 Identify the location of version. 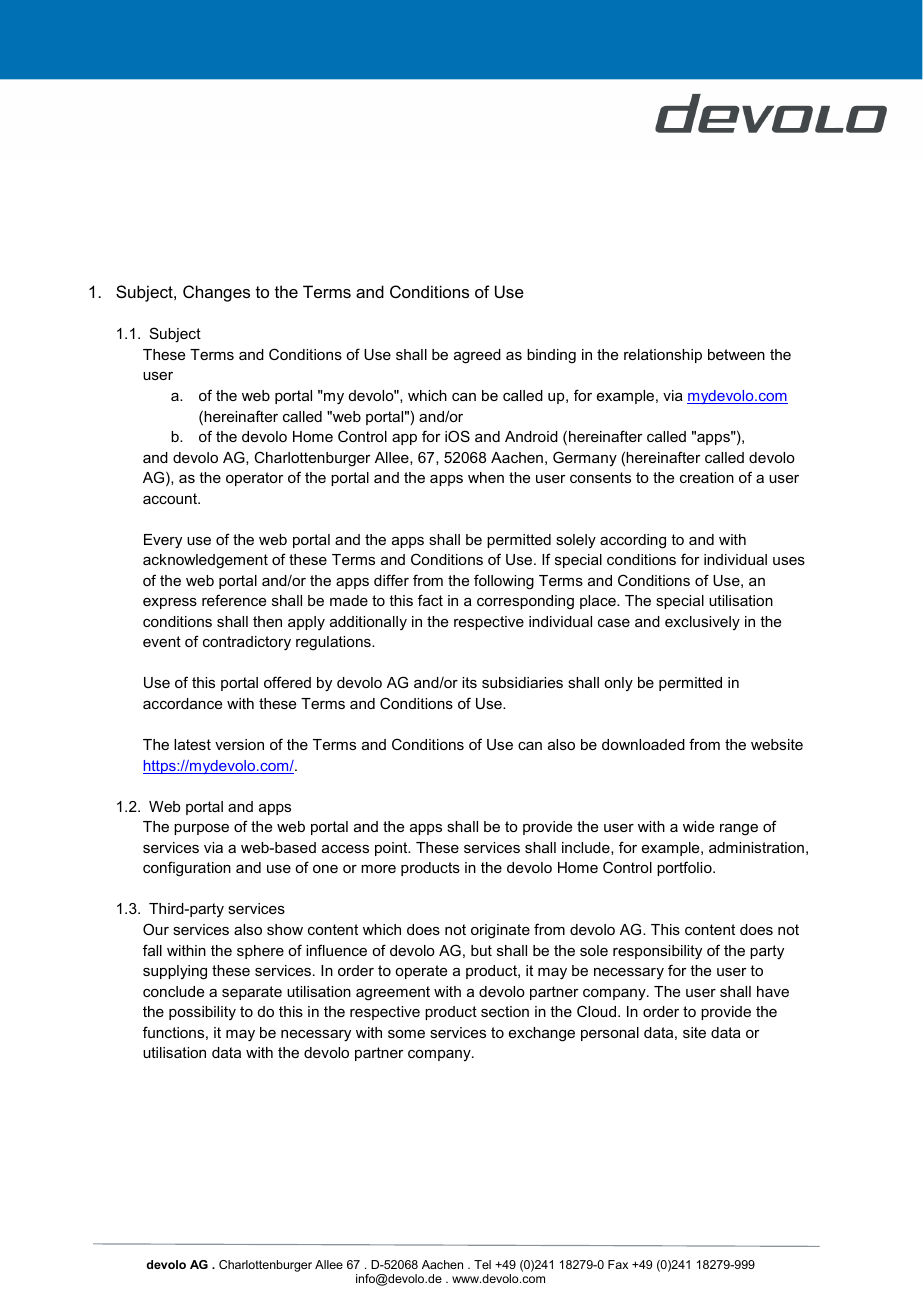
(239, 744).
